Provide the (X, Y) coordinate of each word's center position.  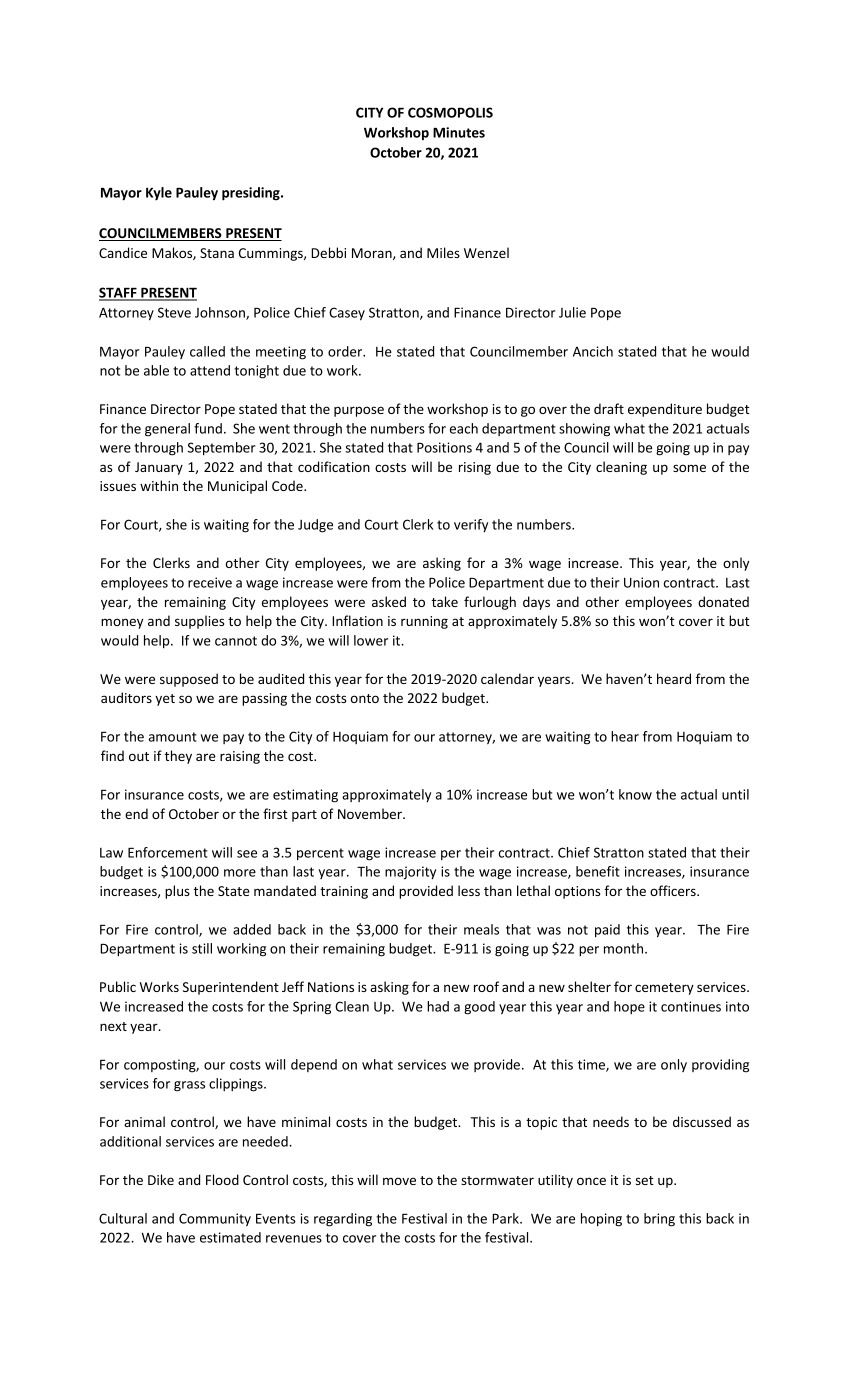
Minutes (459, 132)
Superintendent (231, 988)
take (444, 601)
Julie (572, 312)
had (438, 1006)
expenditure (665, 410)
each (464, 428)
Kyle (159, 194)
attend (210, 370)
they (178, 757)
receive (210, 582)
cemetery (664, 989)
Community (215, 1219)
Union (641, 582)
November (371, 813)
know (635, 794)
